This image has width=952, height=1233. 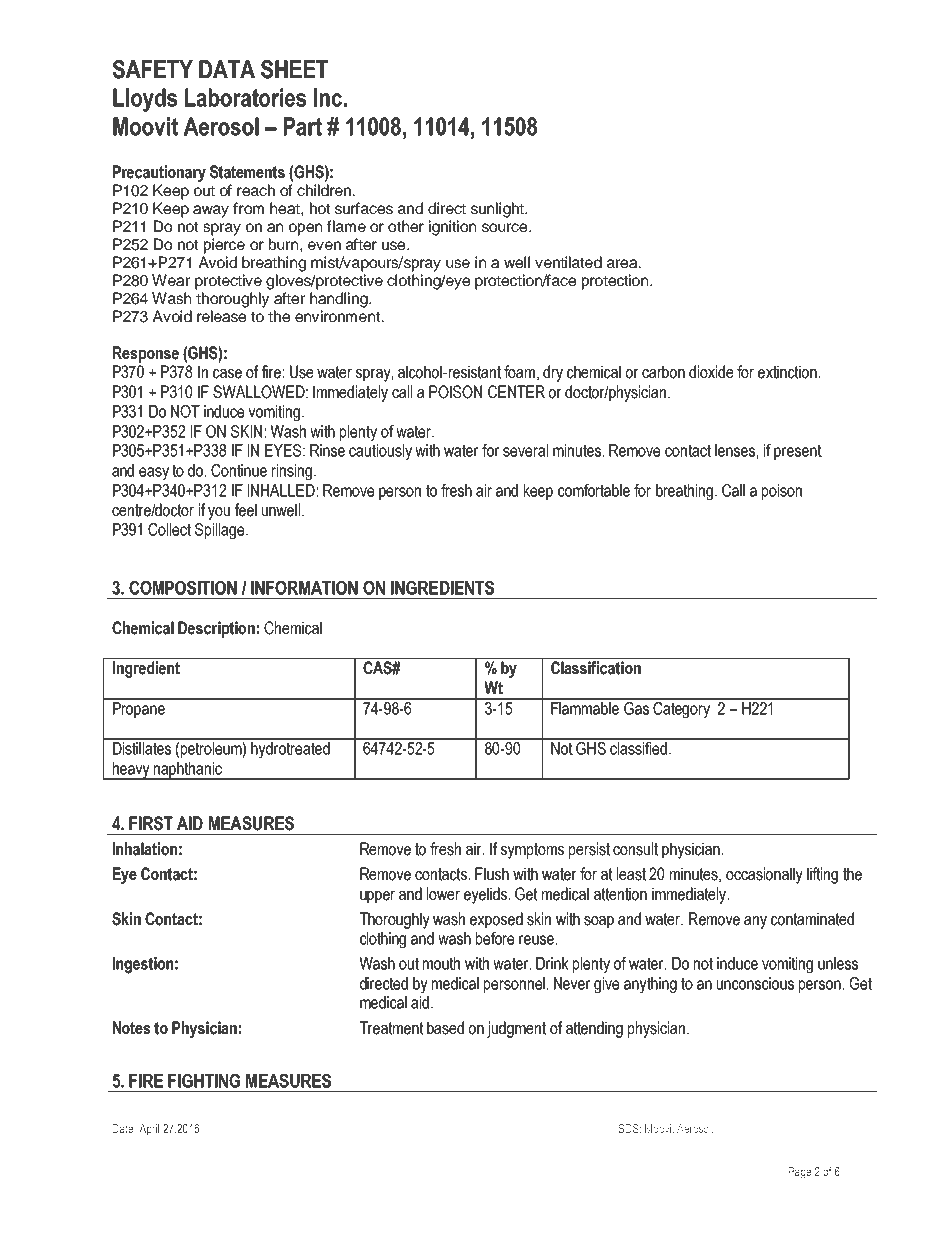 What do you see at coordinates (245, 97) in the image?
I see `Laboratories` at bounding box center [245, 97].
